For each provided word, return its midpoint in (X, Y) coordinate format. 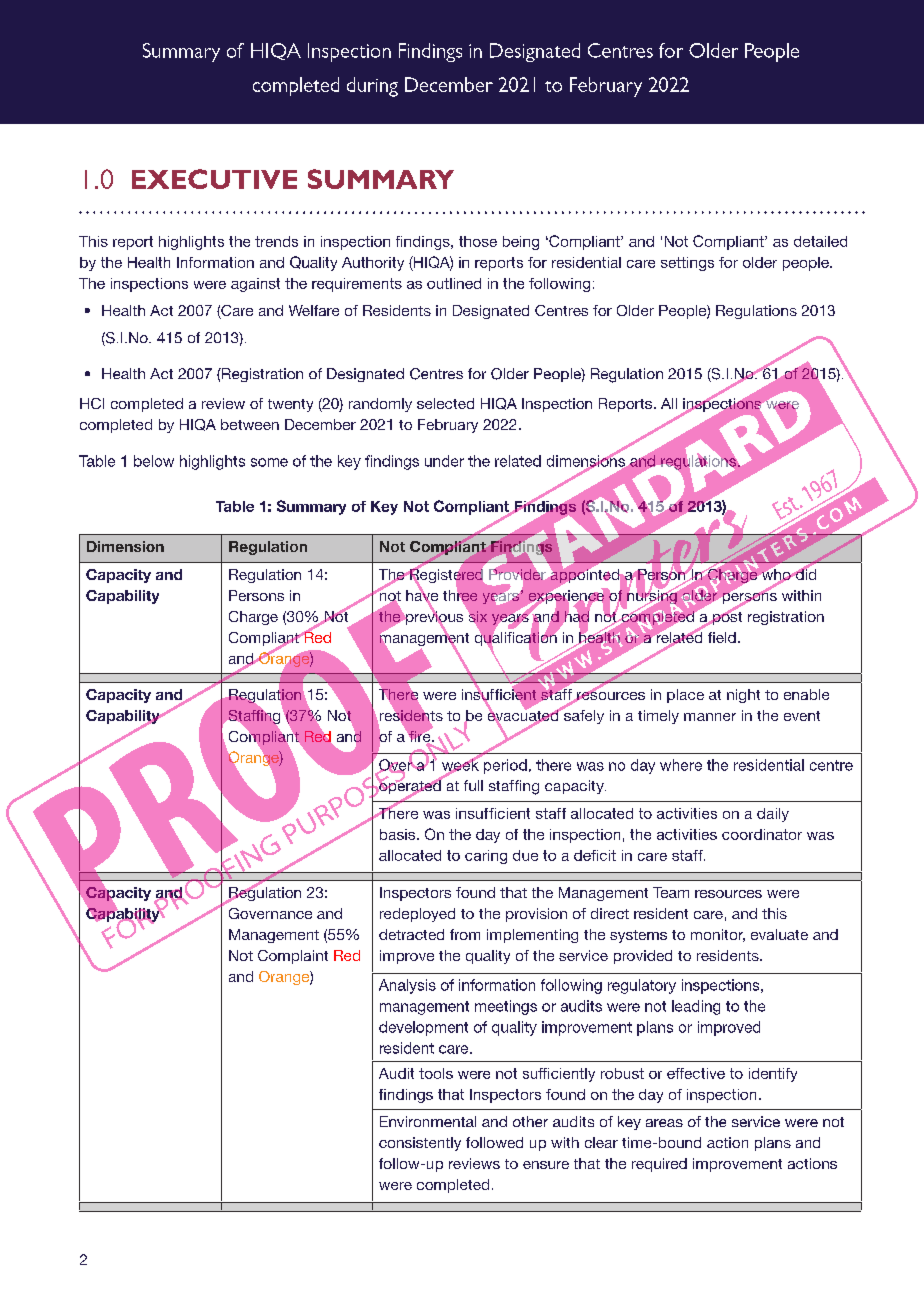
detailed (820, 241)
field (722, 637)
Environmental (428, 1121)
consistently (420, 1144)
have (422, 595)
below (154, 461)
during (372, 87)
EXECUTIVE (214, 179)
